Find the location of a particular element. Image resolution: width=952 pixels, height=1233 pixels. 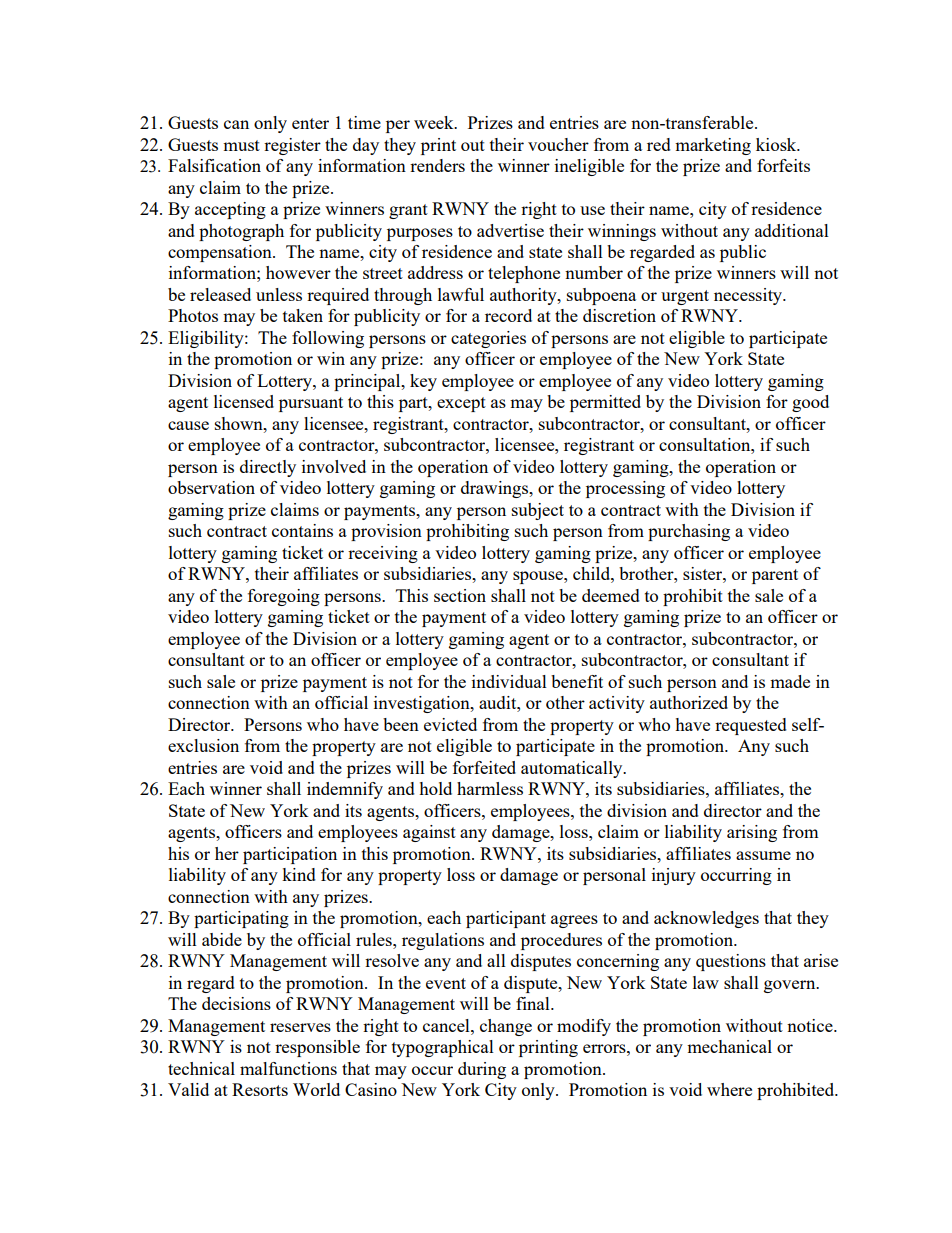

section is located at coordinates (460, 595).
